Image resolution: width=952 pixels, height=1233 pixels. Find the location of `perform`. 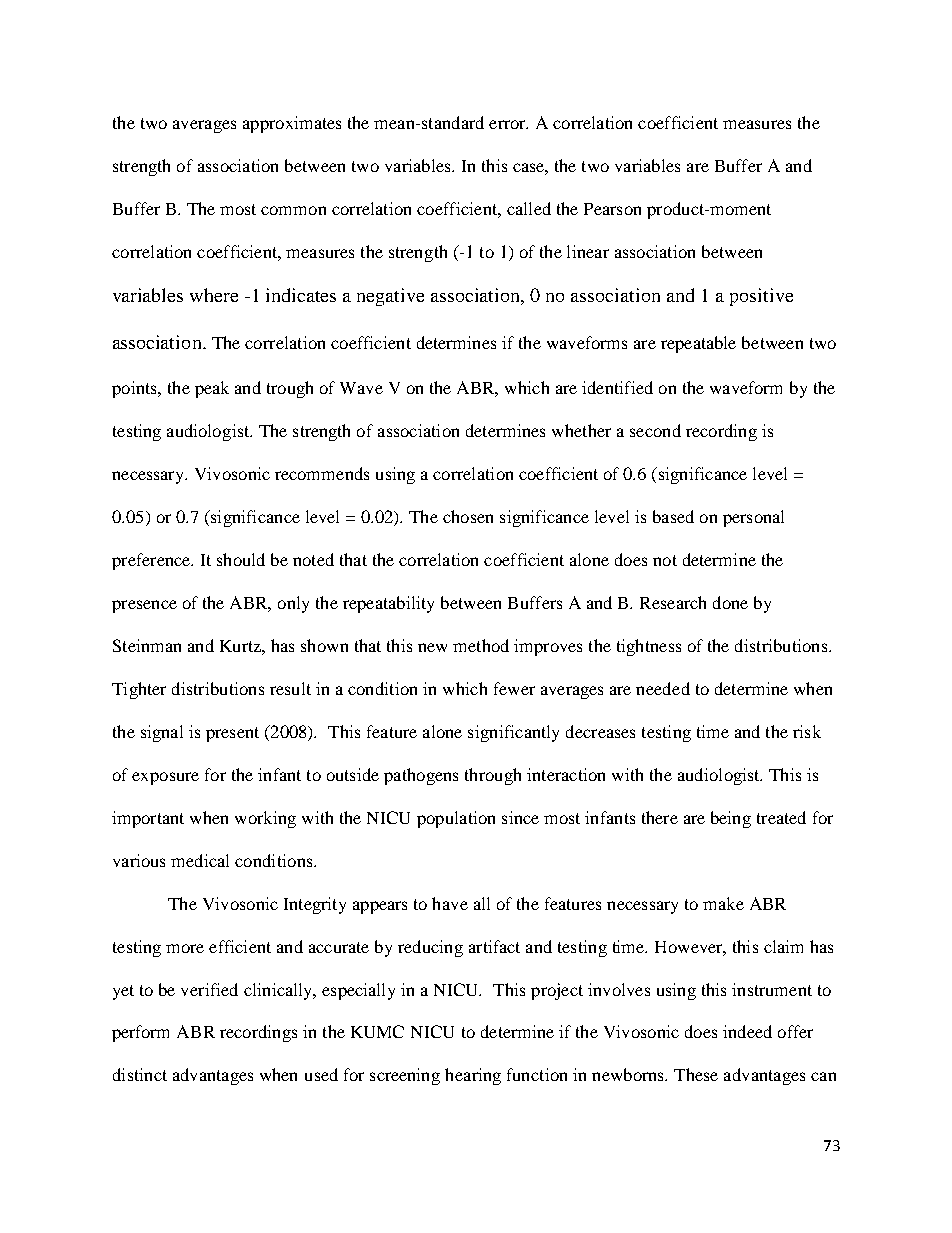

perform is located at coordinates (140, 1033).
